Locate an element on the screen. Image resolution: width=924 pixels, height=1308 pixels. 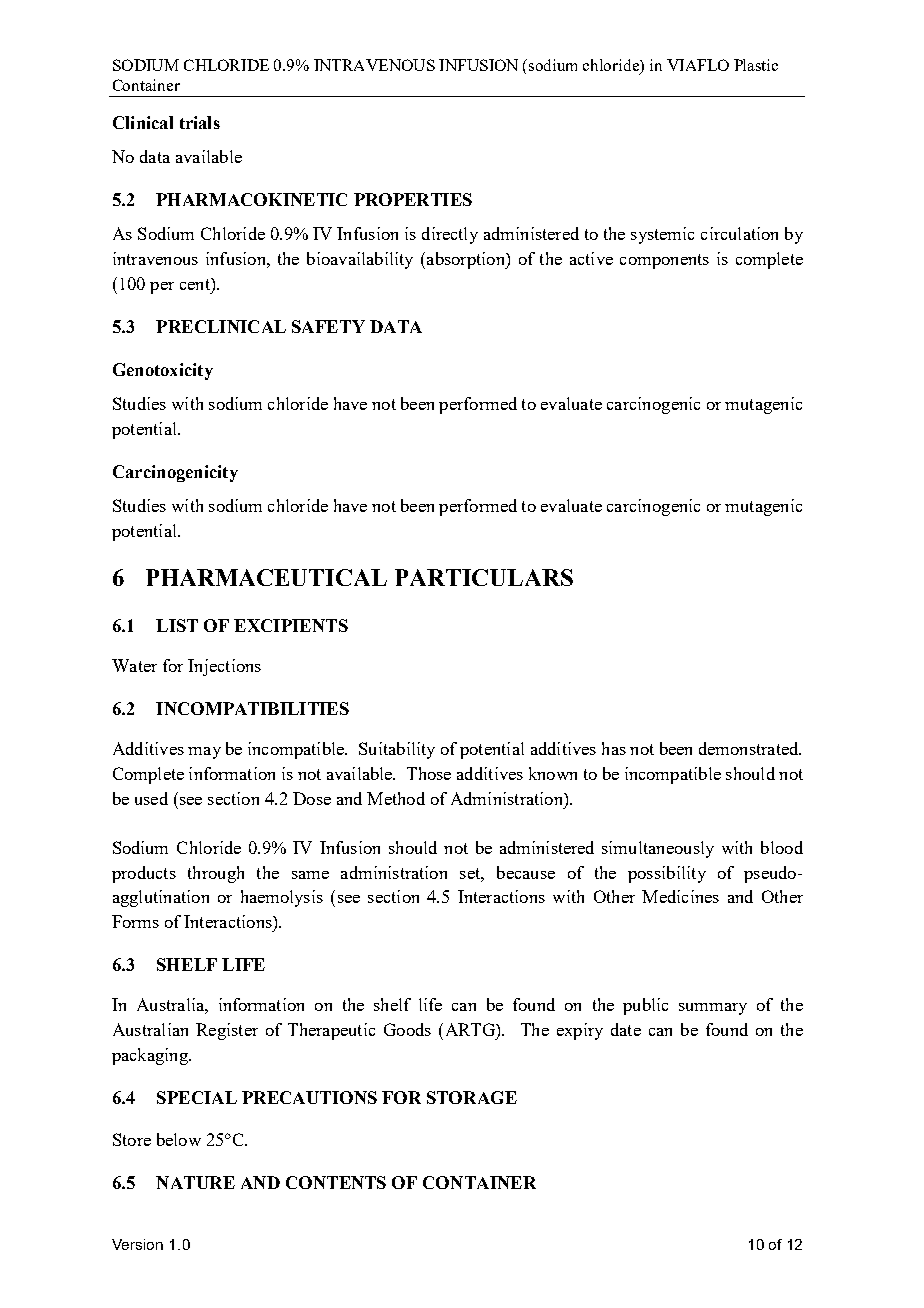
Injections is located at coordinates (224, 667).
